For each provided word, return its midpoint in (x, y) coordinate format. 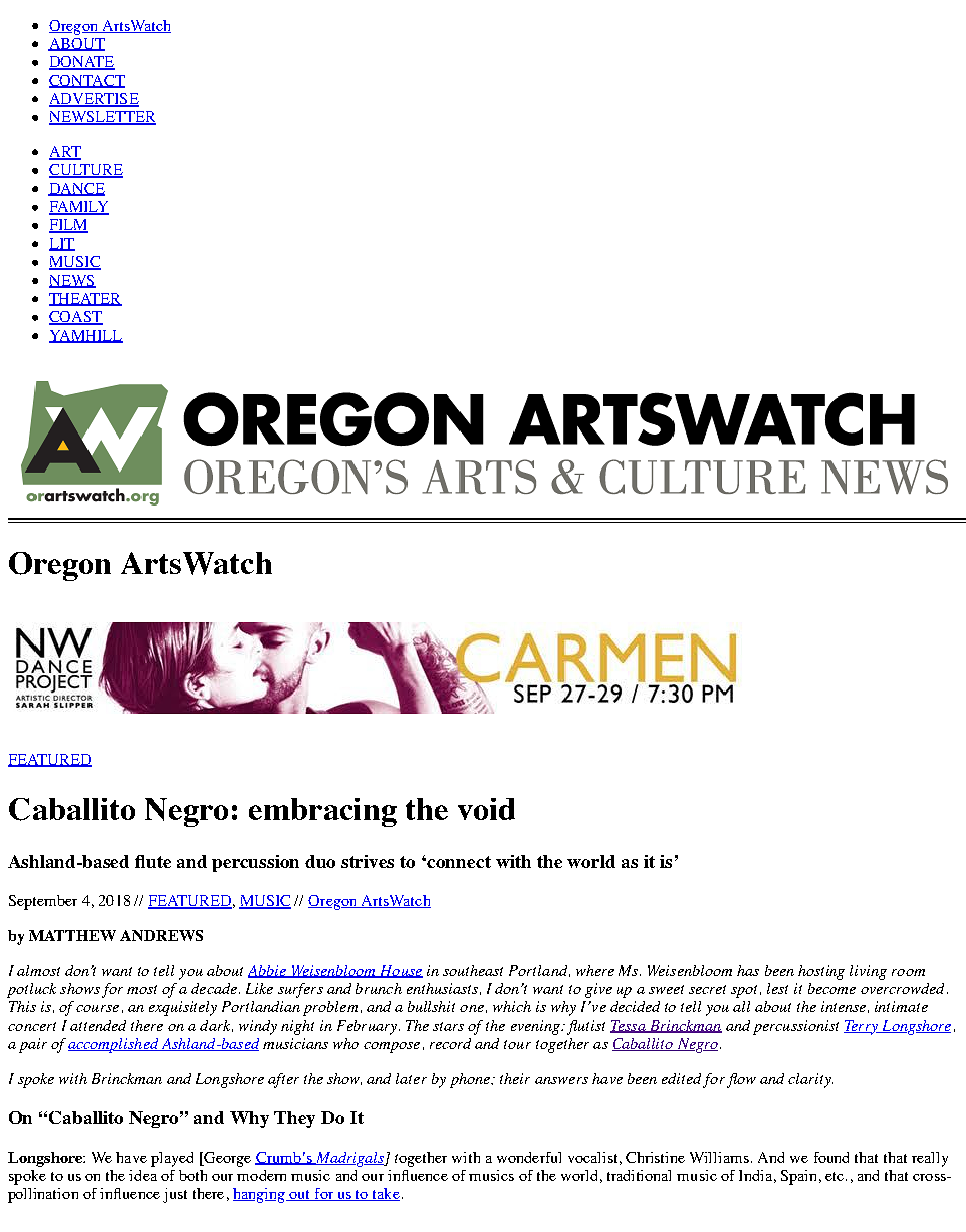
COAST (76, 318)
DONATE (82, 63)
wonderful (529, 1157)
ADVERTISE (94, 100)
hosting (821, 972)
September (43, 902)
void (486, 809)
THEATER (85, 299)
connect (459, 862)
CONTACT (87, 81)
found (831, 1157)
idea (143, 1175)
